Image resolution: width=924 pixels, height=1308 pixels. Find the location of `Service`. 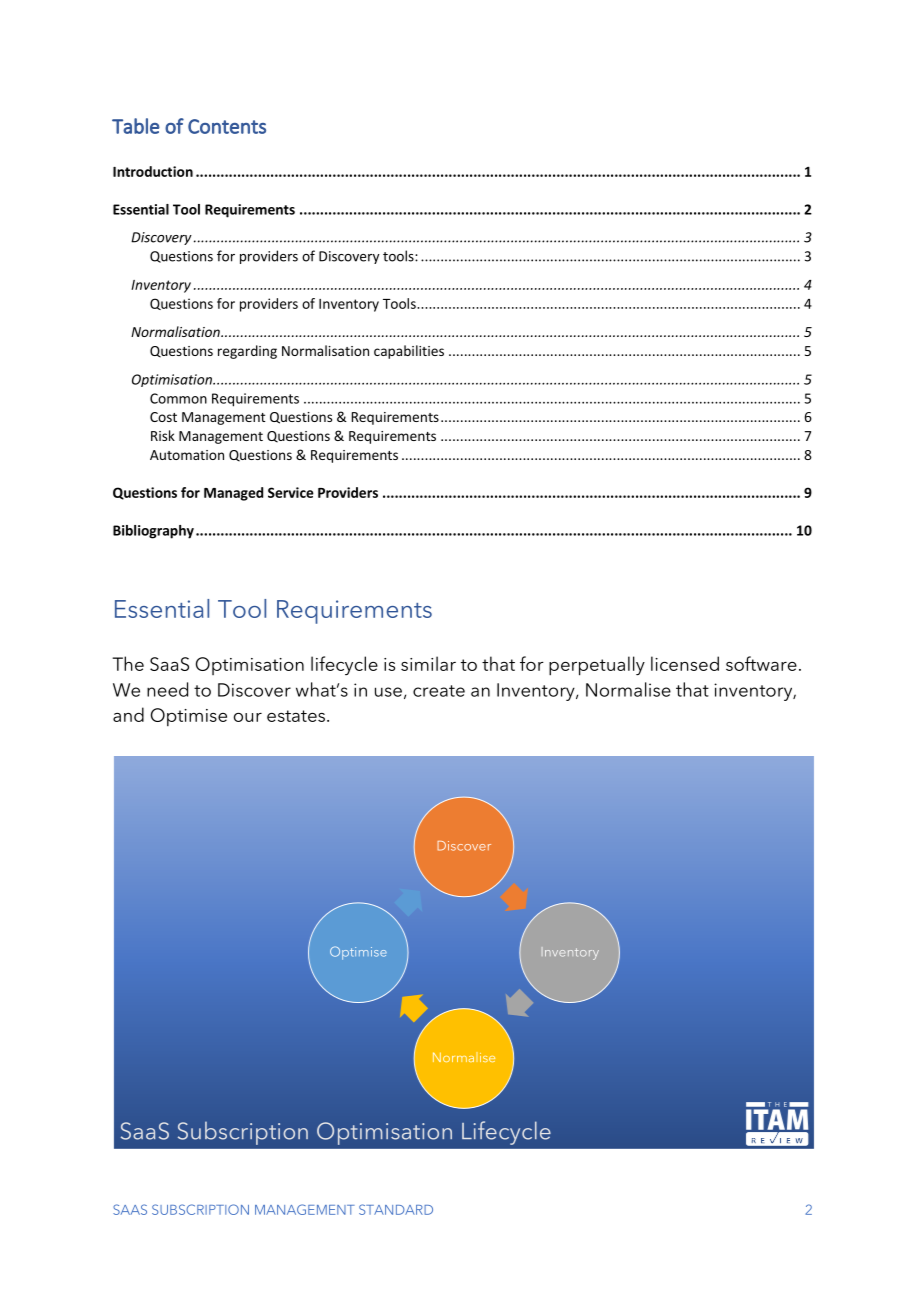

Service is located at coordinates (291, 492).
